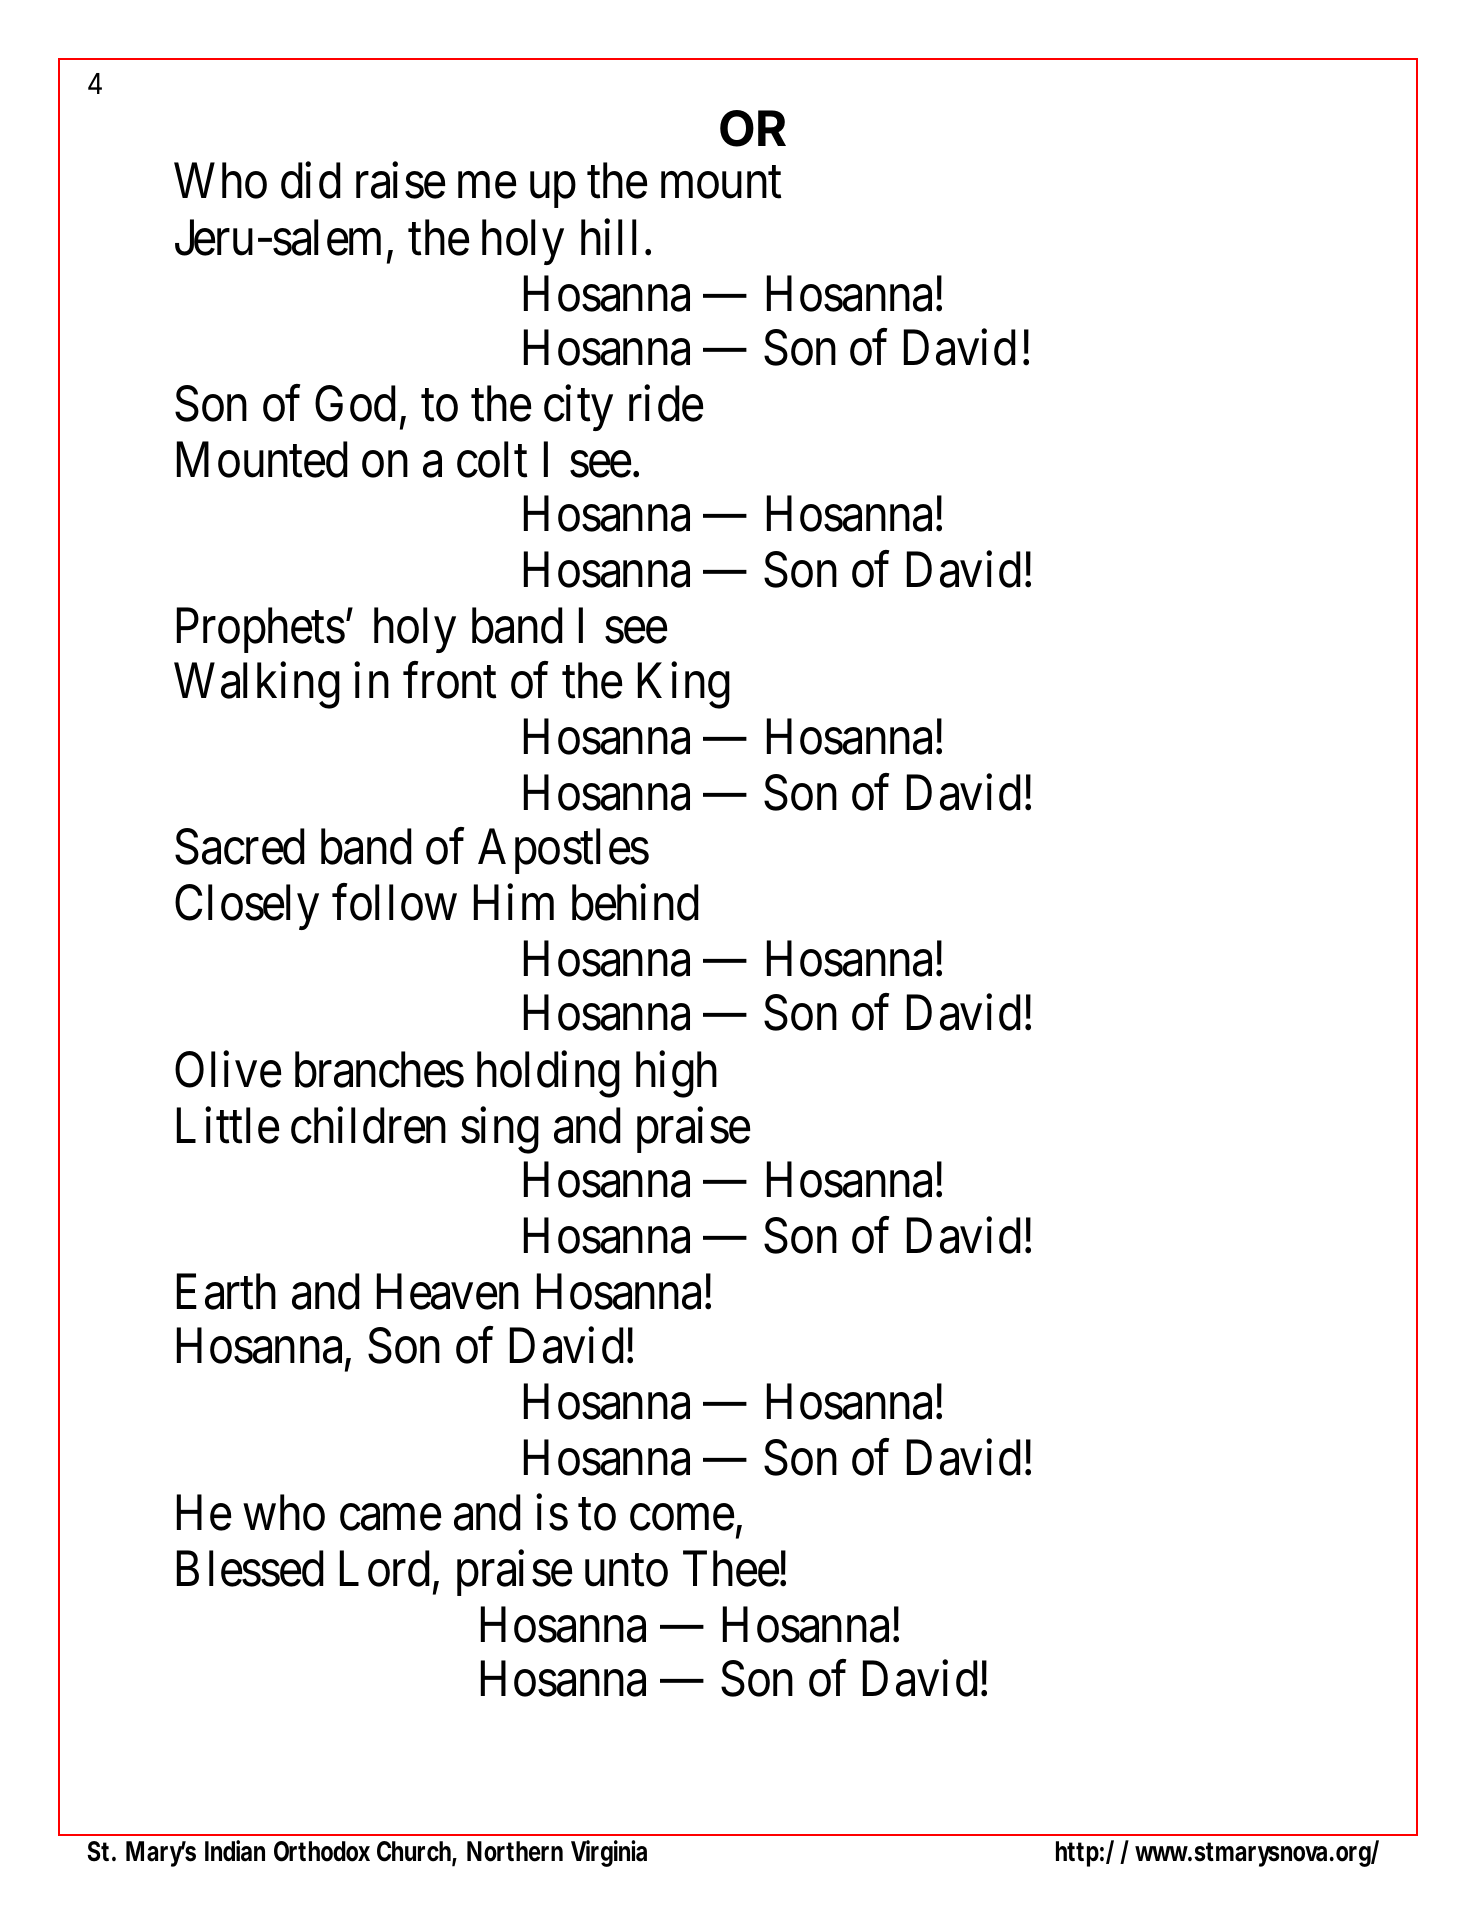 The height and width of the page is (1910, 1476). What do you see at coordinates (500, 1130) in the page?
I see `sing` at bounding box center [500, 1130].
